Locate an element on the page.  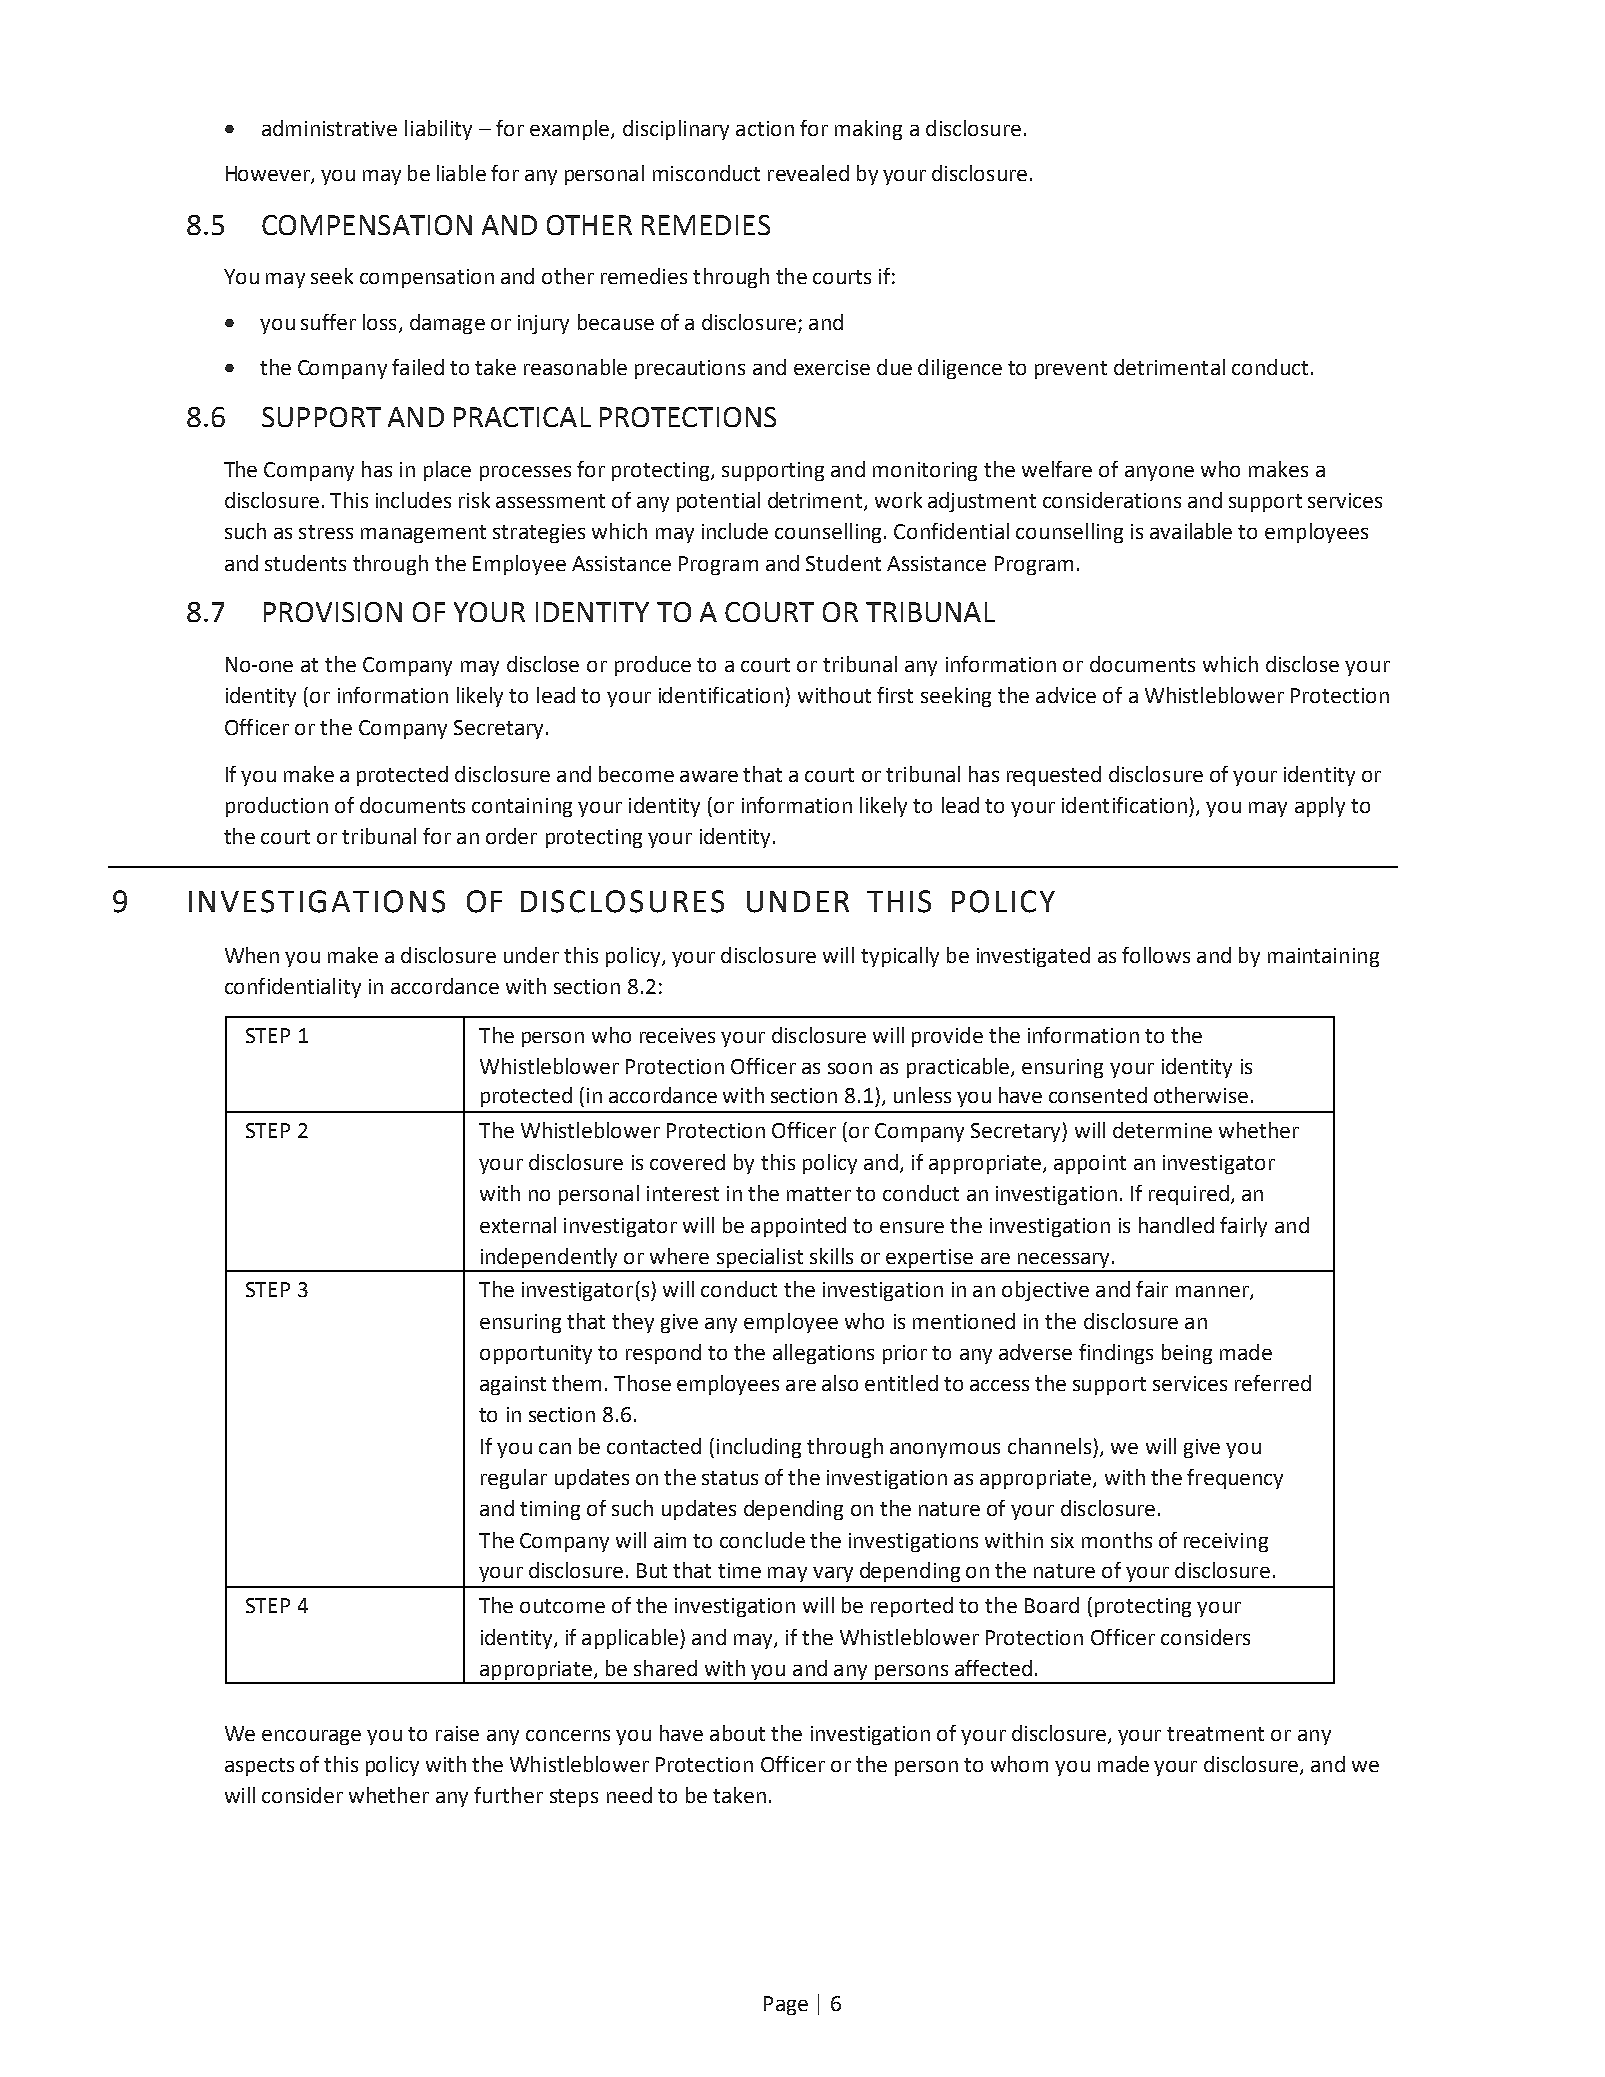
further is located at coordinates (508, 1795).
